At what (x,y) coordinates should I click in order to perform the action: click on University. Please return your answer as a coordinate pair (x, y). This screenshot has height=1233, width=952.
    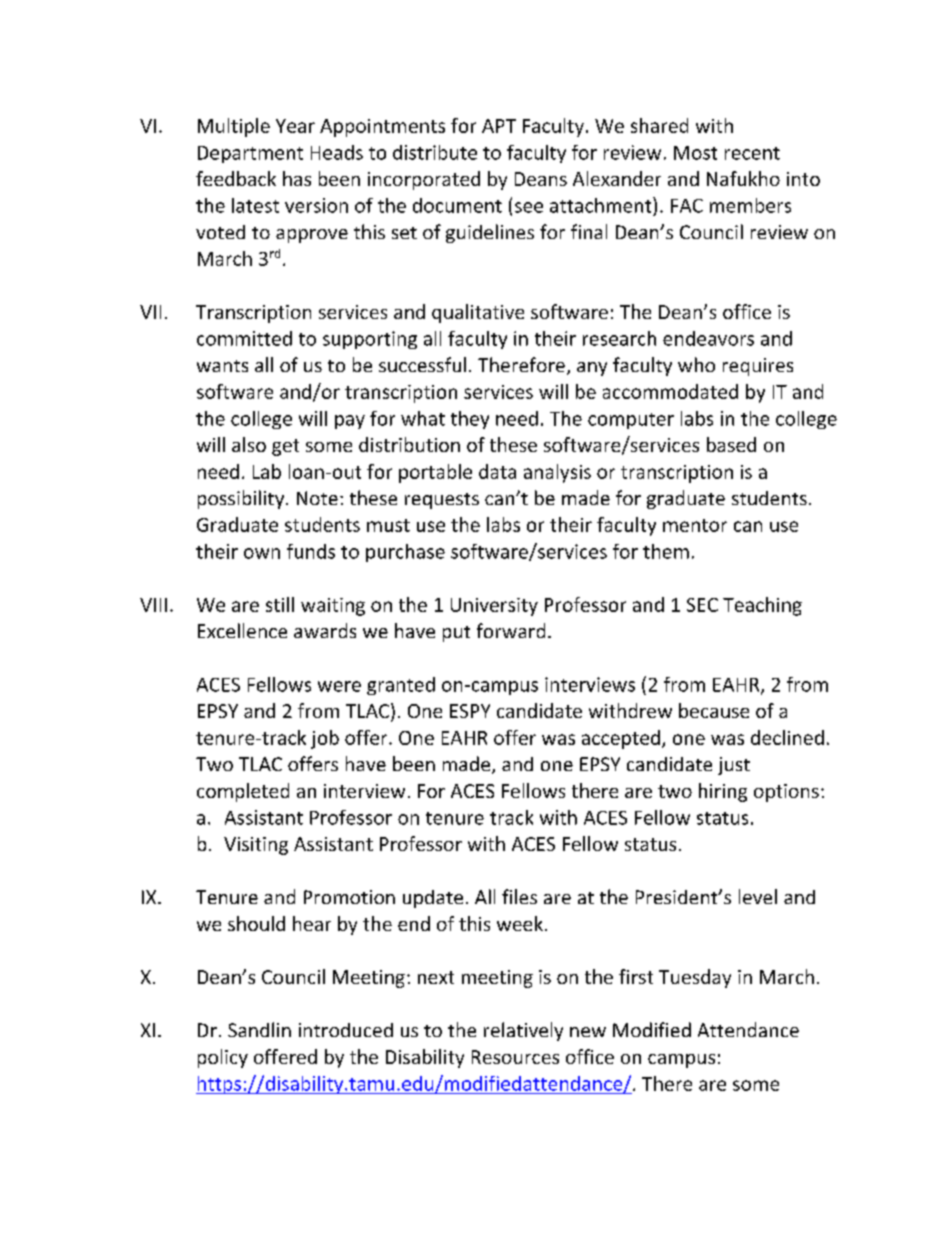
    Looking at the image, I should click on (494, 607).
